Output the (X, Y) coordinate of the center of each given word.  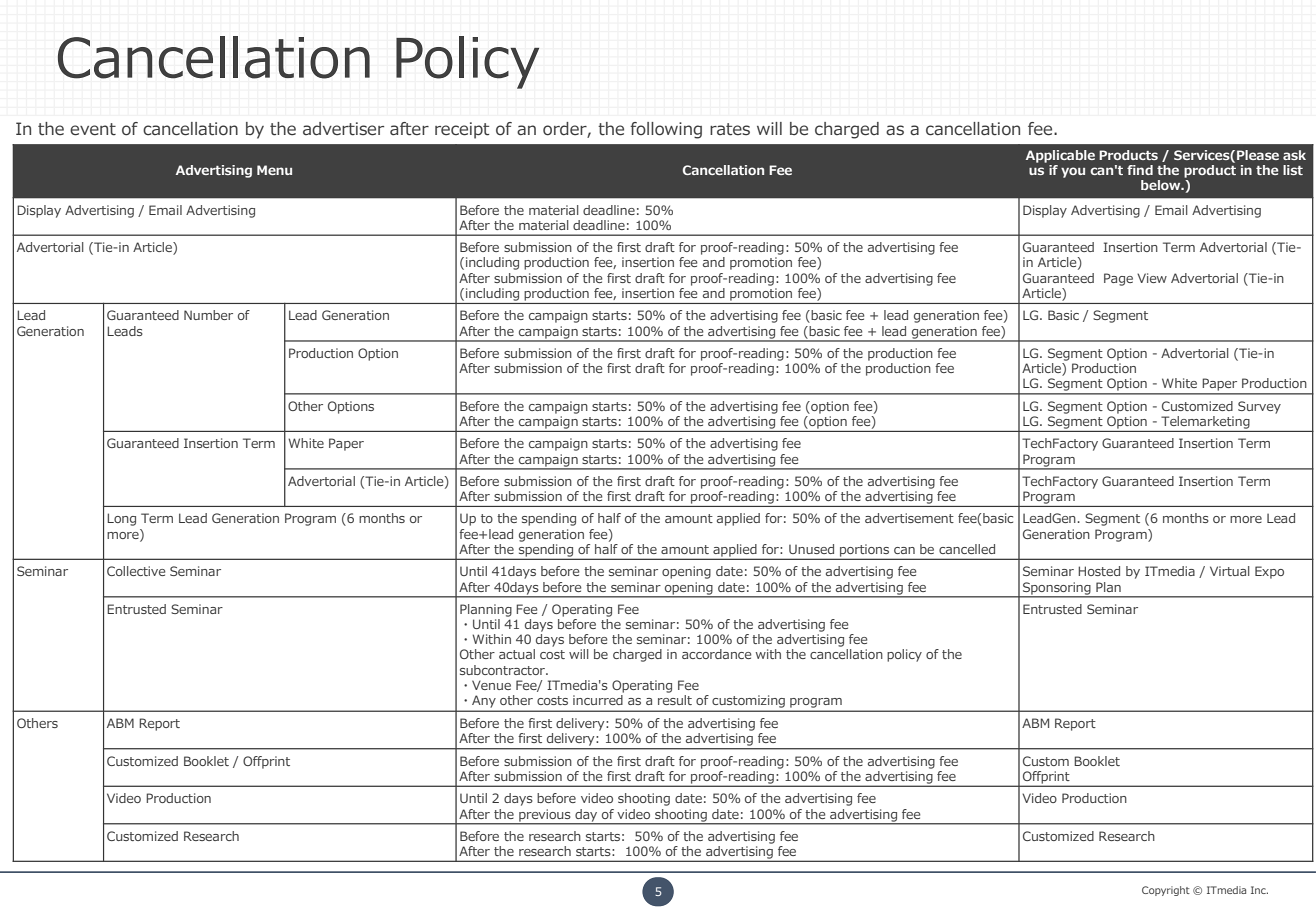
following (666, 130)
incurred (598, 700)
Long (121, 519)
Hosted (1099, 571)
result (675, 700)
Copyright (1166, 891)
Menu (274, 170)
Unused (811, 549)
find (1140, 170)
